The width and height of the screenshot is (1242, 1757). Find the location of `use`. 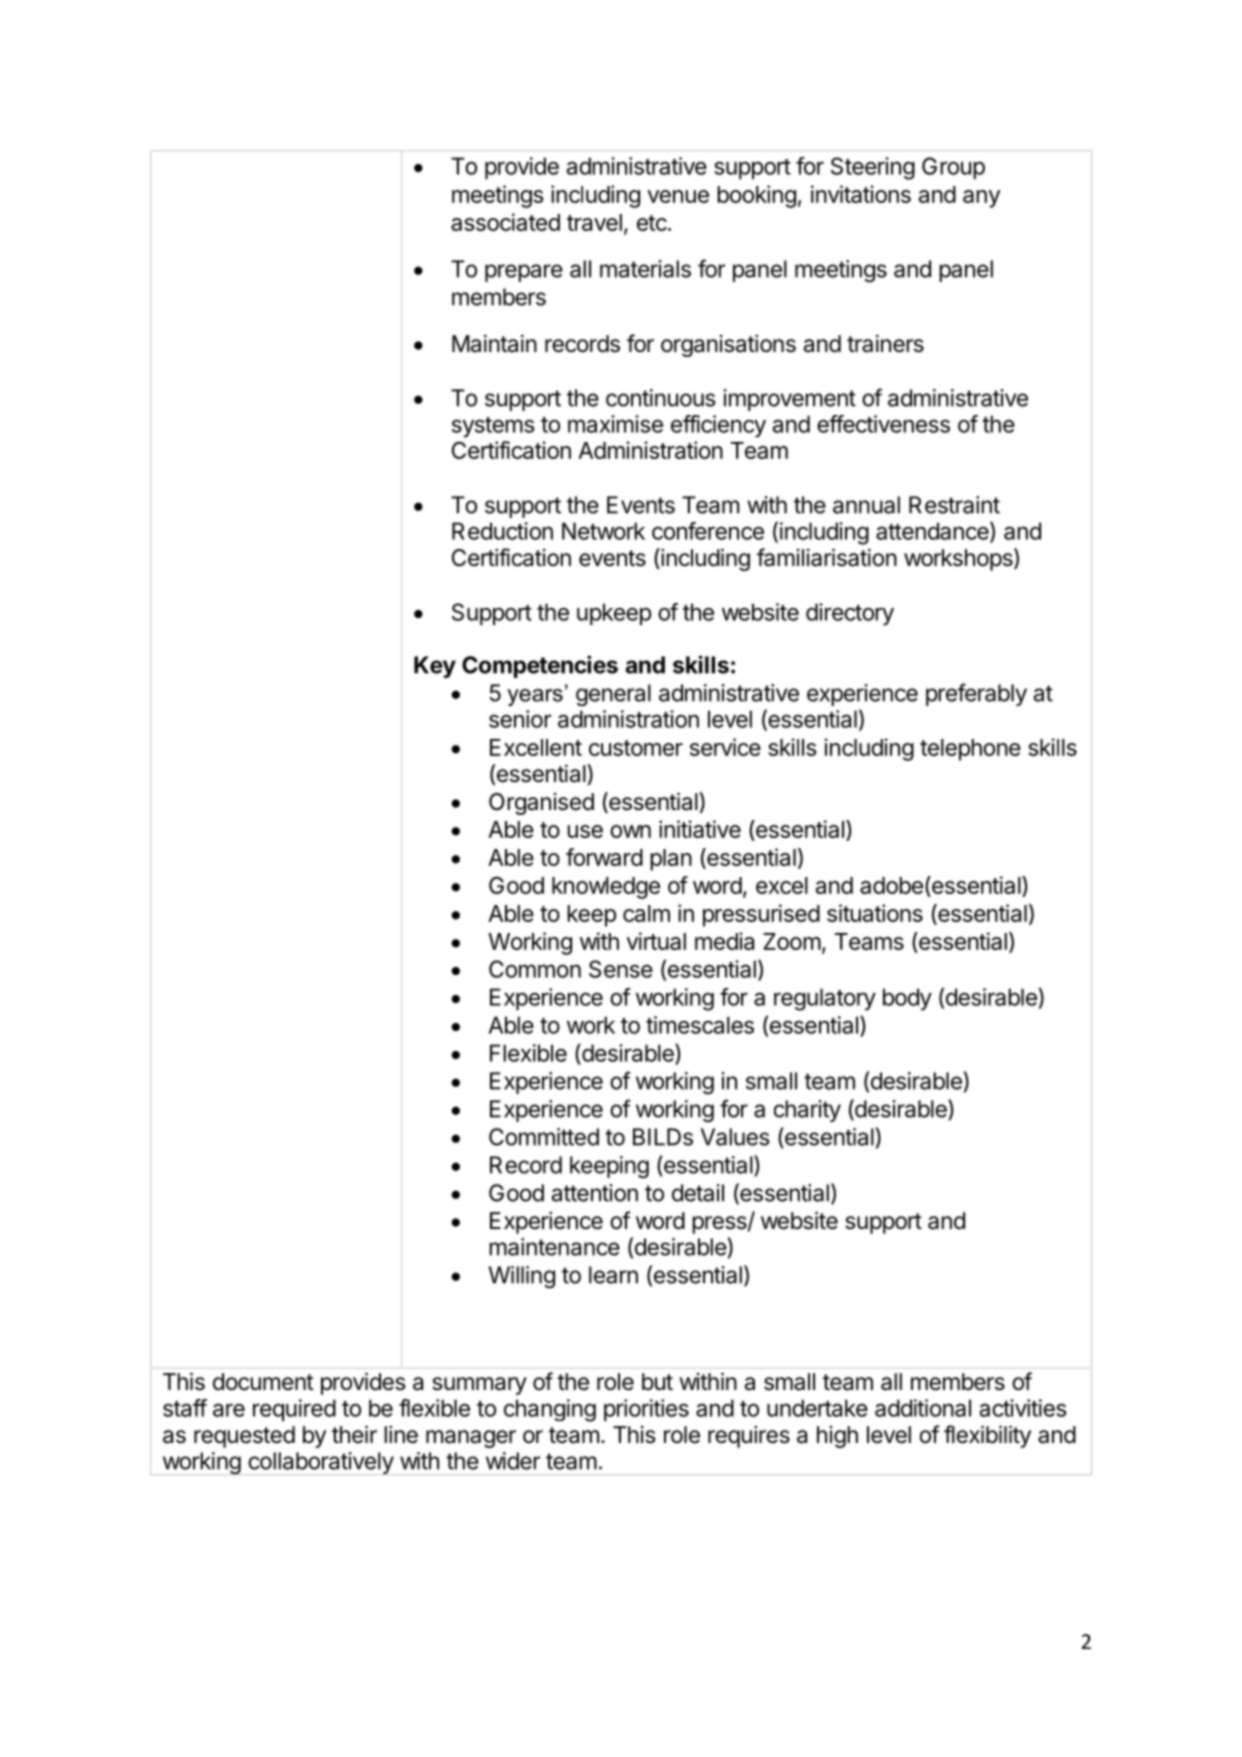

use is located at coordinates (585, 831).
